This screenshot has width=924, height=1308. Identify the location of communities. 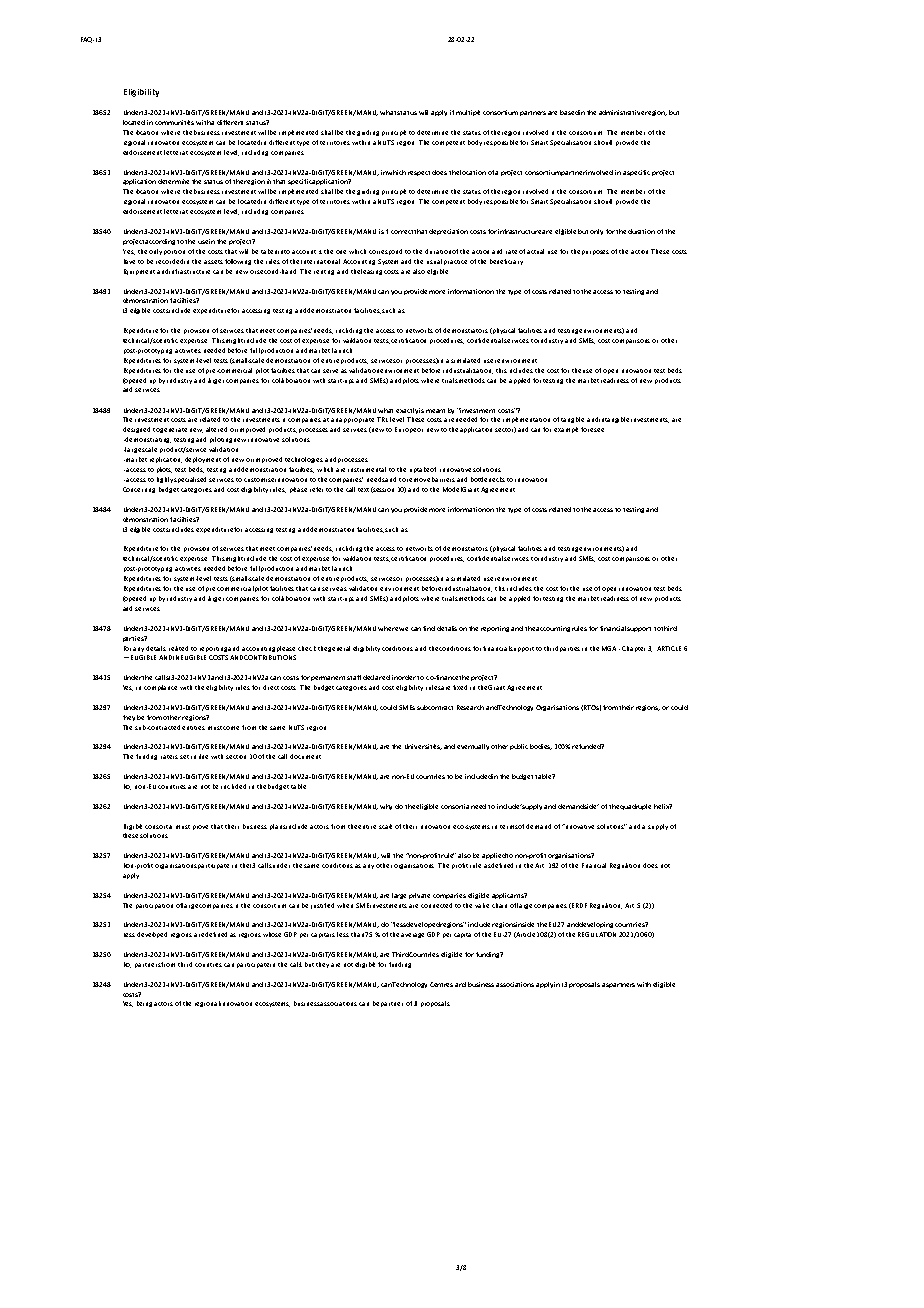
(174, 122).
